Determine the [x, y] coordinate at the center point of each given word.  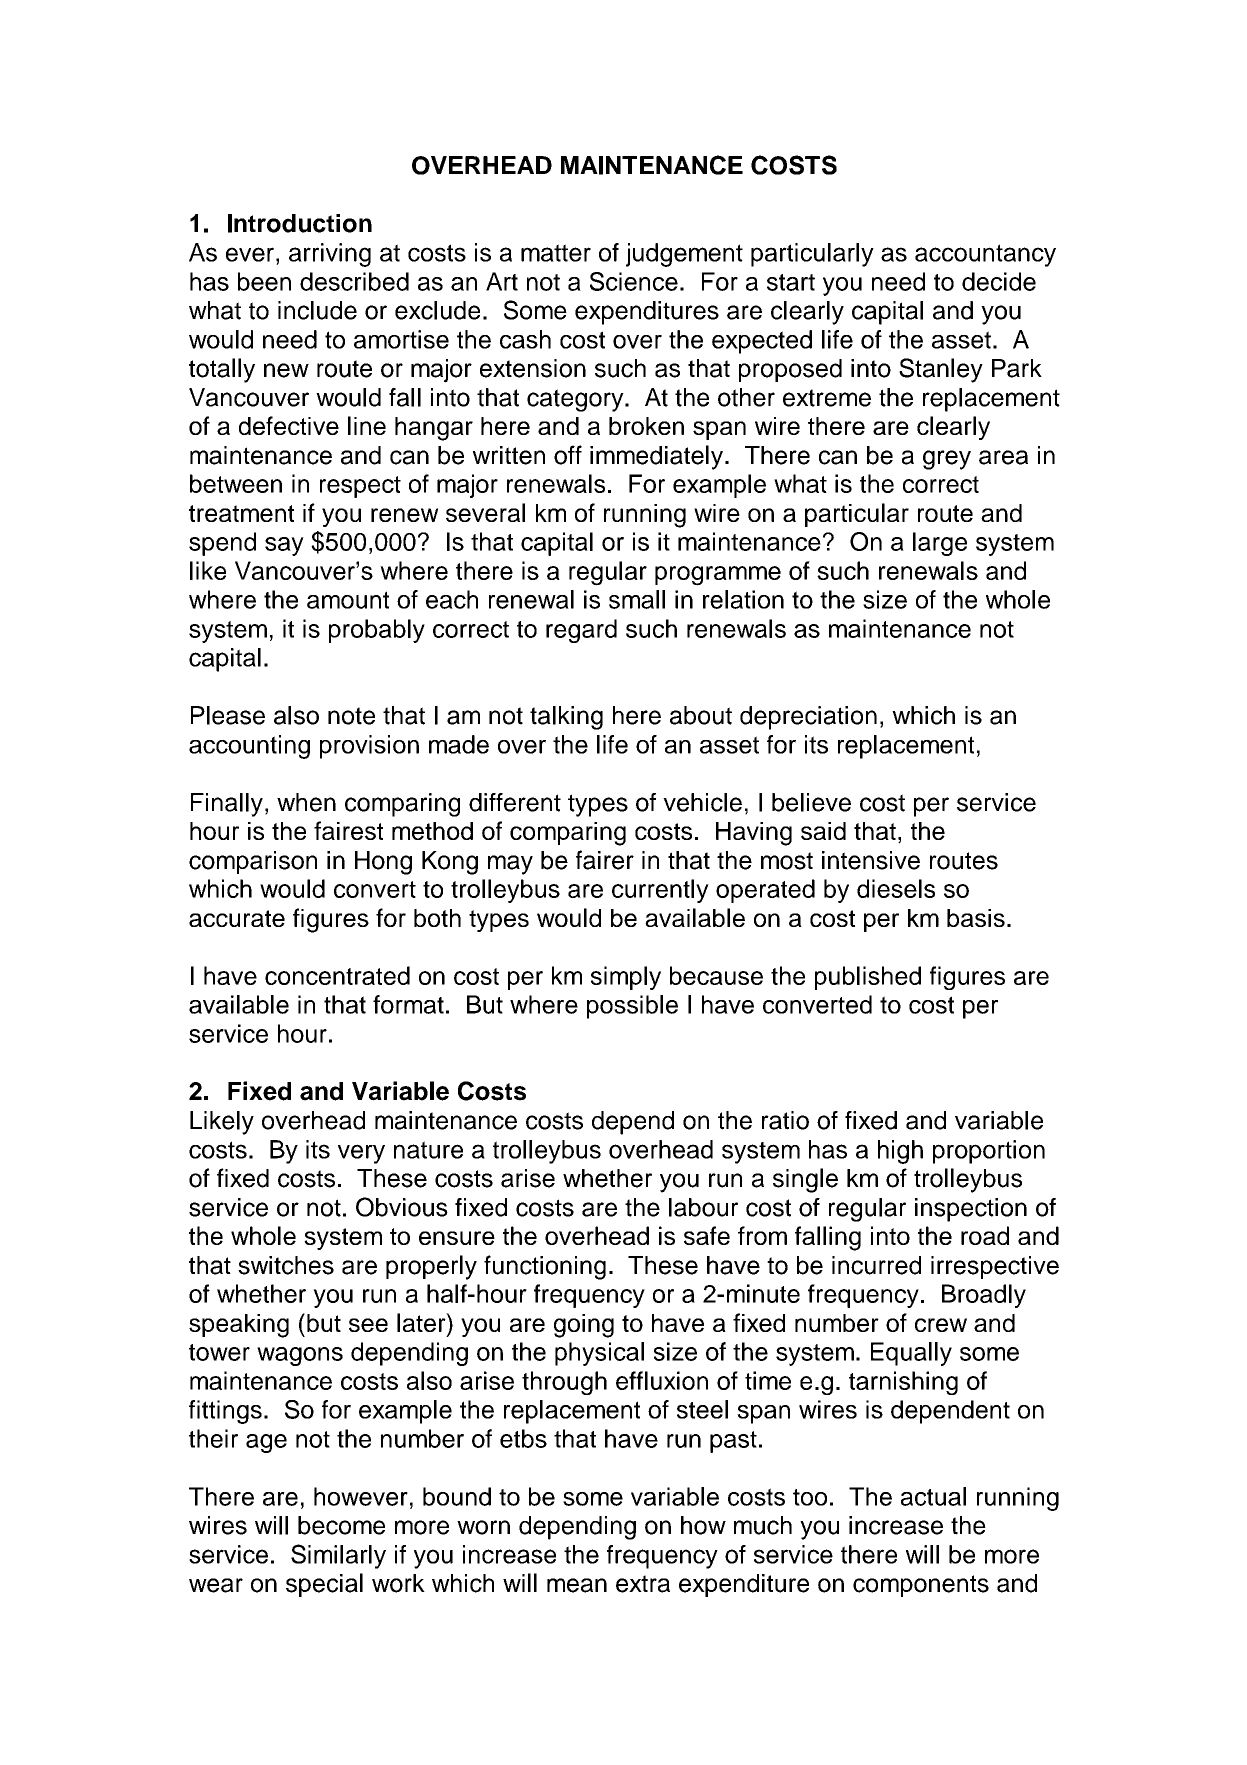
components [921, 1586]
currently [660, 891]
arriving [330, 255]
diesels [896, 888]
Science [634, 281]
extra [643, 1584]
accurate [237, 918]
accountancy [985, 255]
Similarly [338, 1556]
